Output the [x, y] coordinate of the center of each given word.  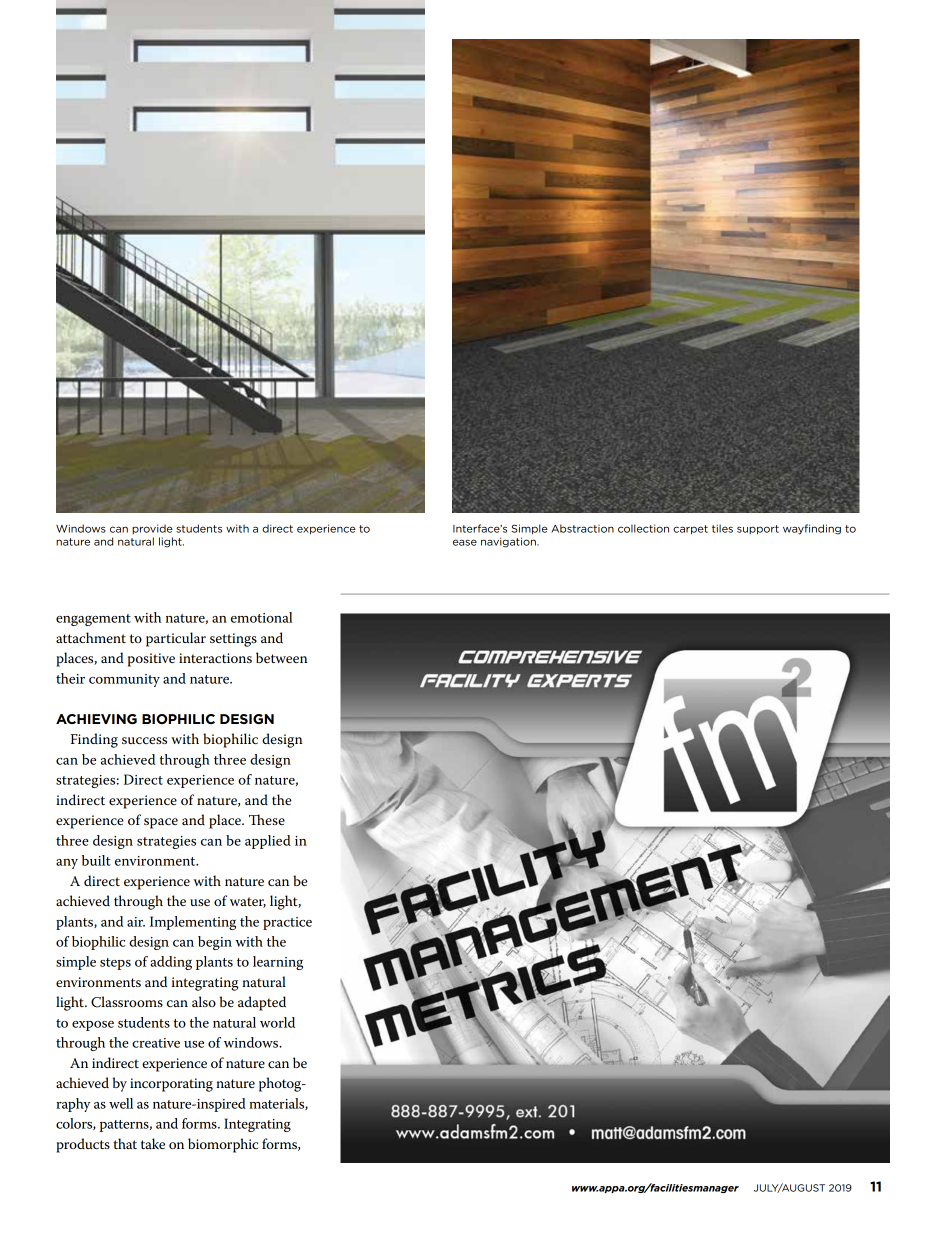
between [282, 657]
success [144, 740]
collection [643, 528]
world [277, 1022]
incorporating [171, 1085]
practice [287, 923]
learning [278, 963]
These [267, 819]
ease [465, 542]
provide [152, 529]
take [153, 1143]
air [136, 922]
